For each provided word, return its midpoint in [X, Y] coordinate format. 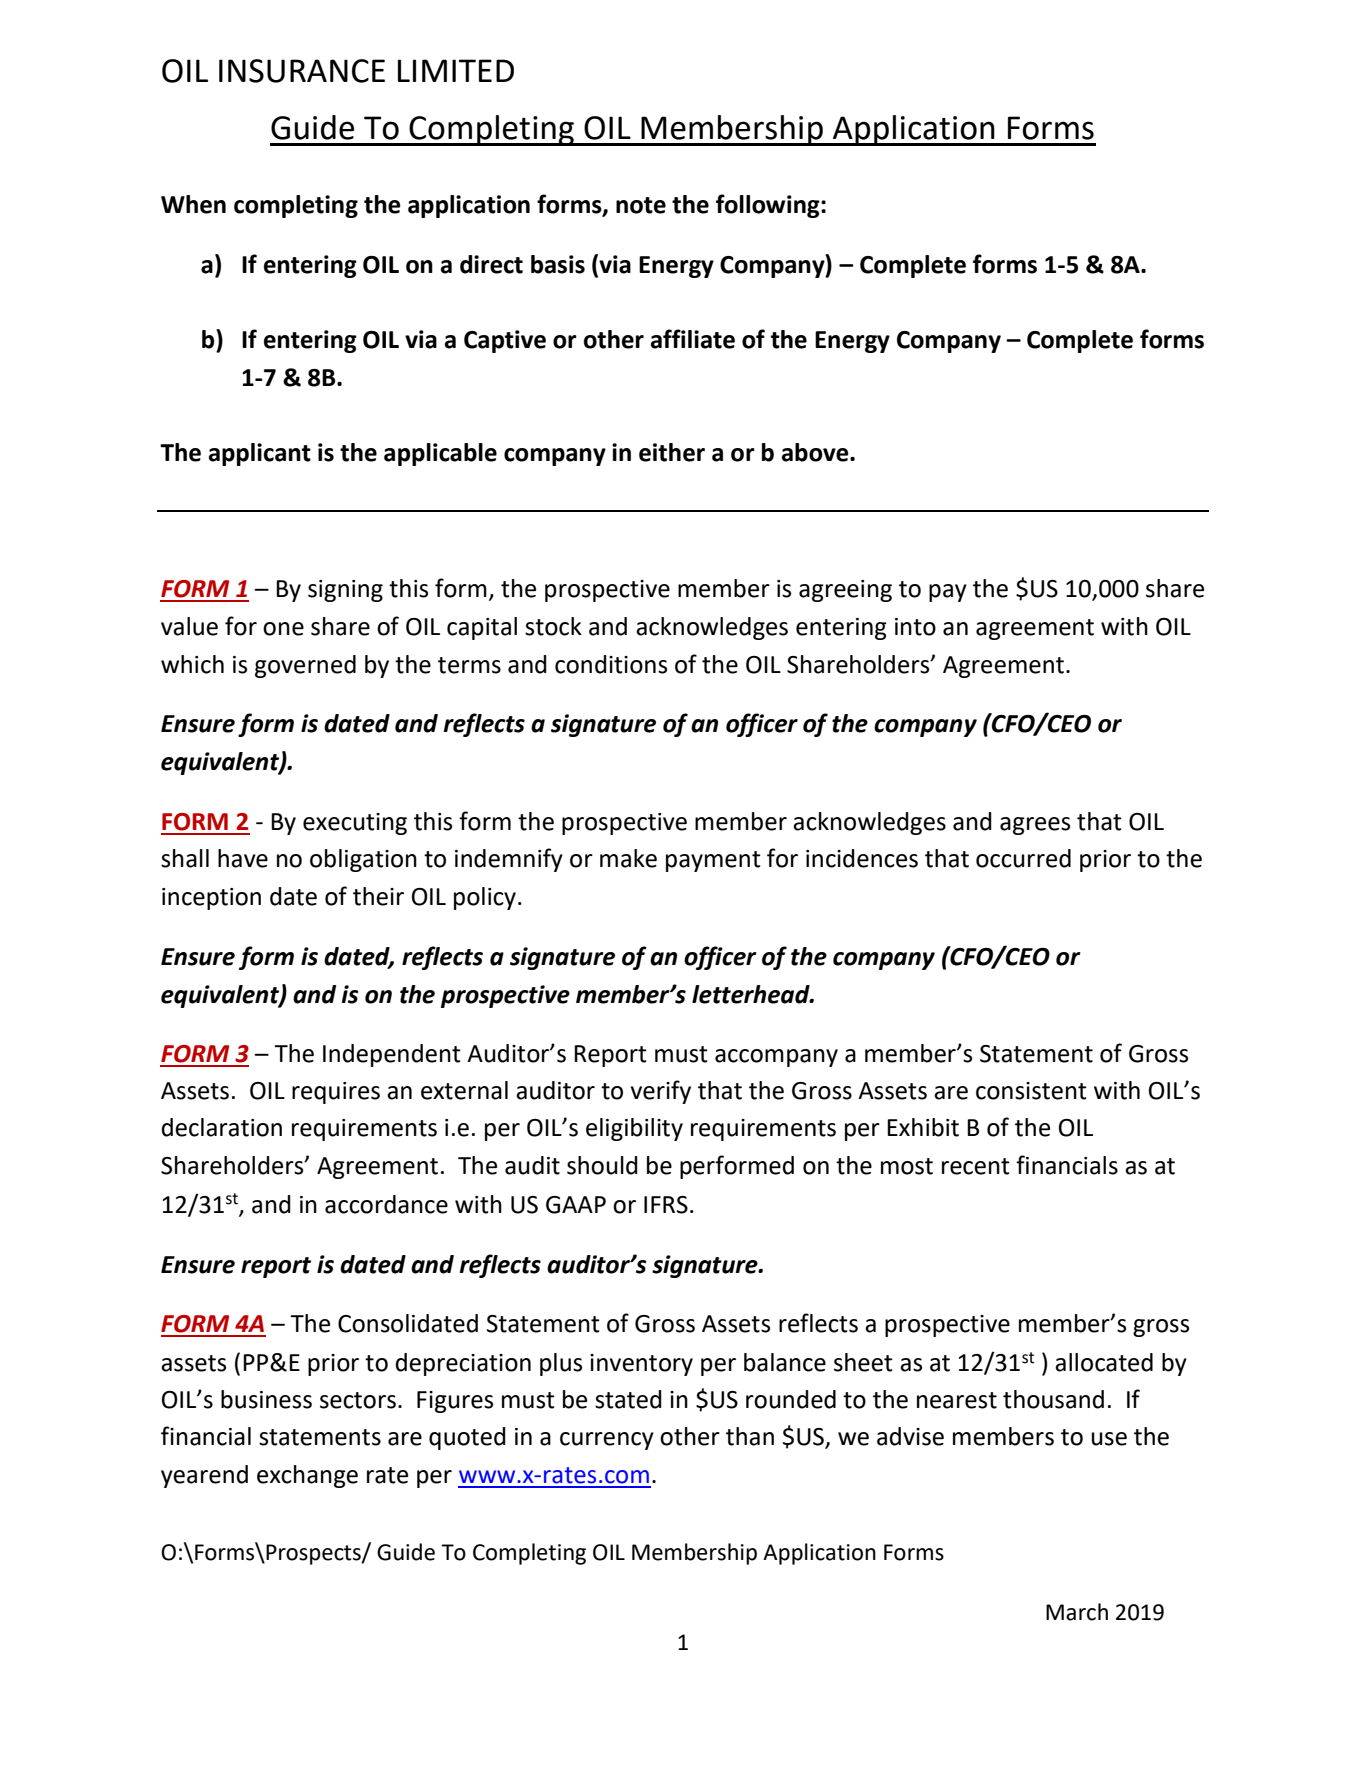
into [915, 627]
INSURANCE [302, 71]
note [641, 205]
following [769, 206]
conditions [611, 664]
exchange [307, 1476]
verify [661, 1092]
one [283, 629]
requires [336, 1093]
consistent [1031, 1091]
